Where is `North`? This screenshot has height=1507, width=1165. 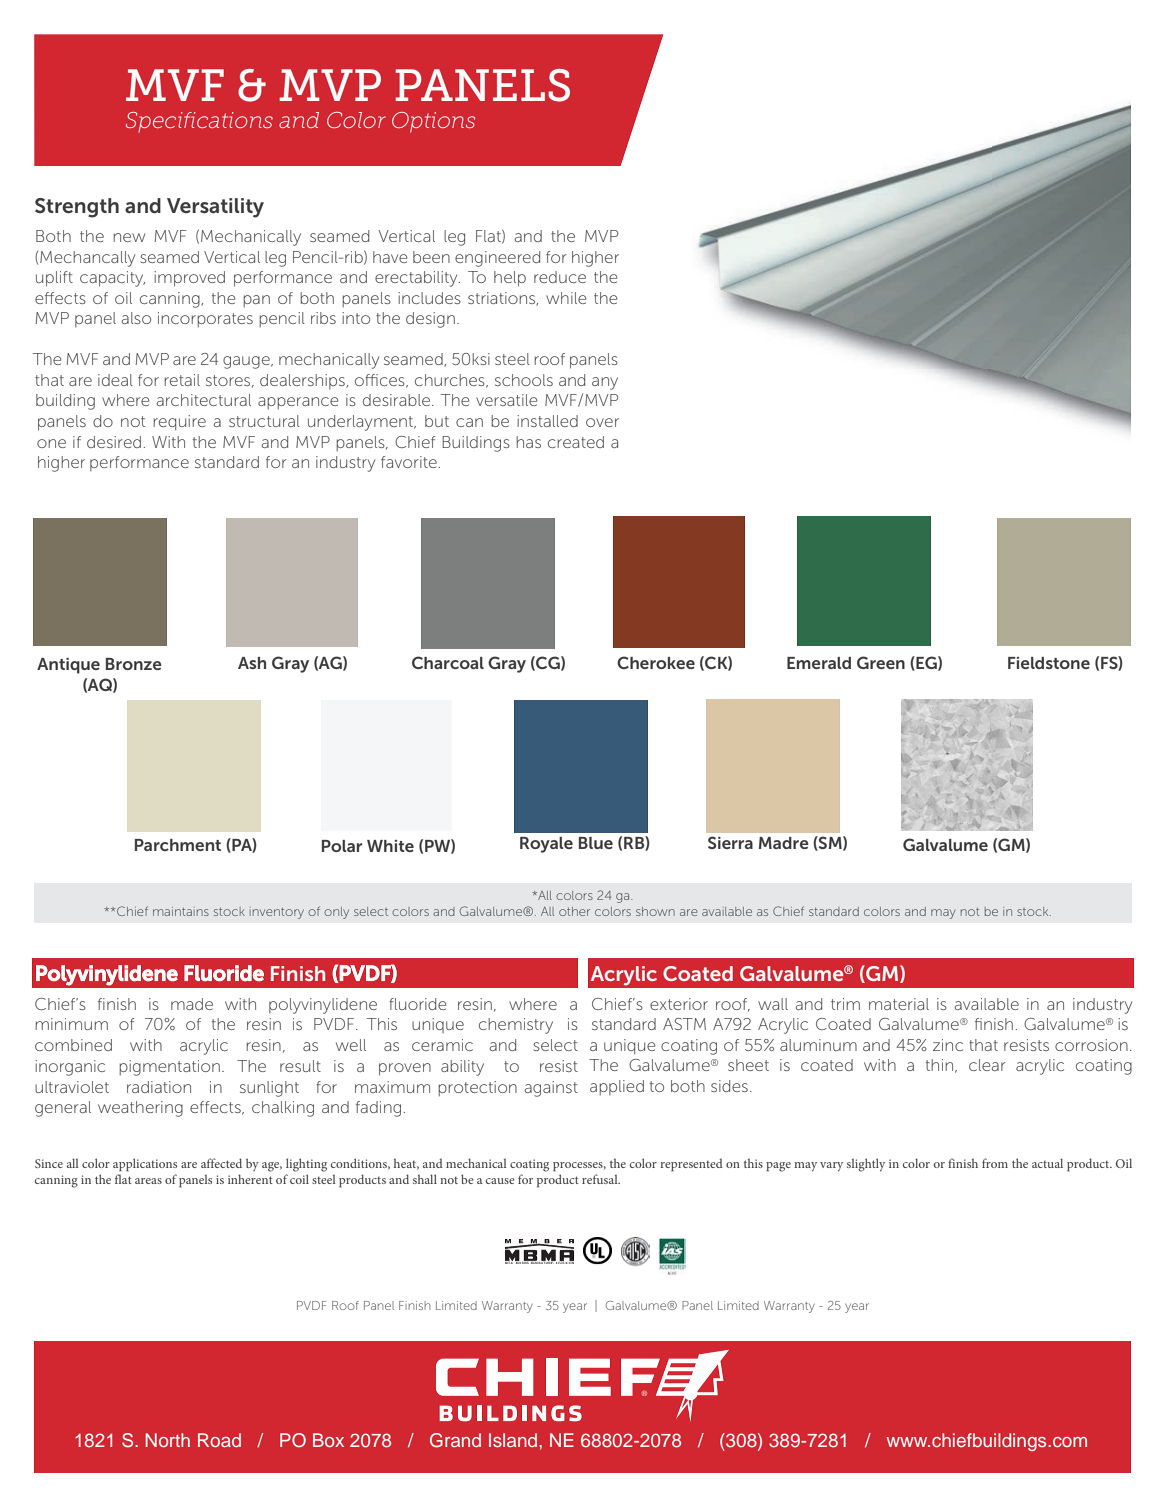 North is located at coordinates (168, 1440).
